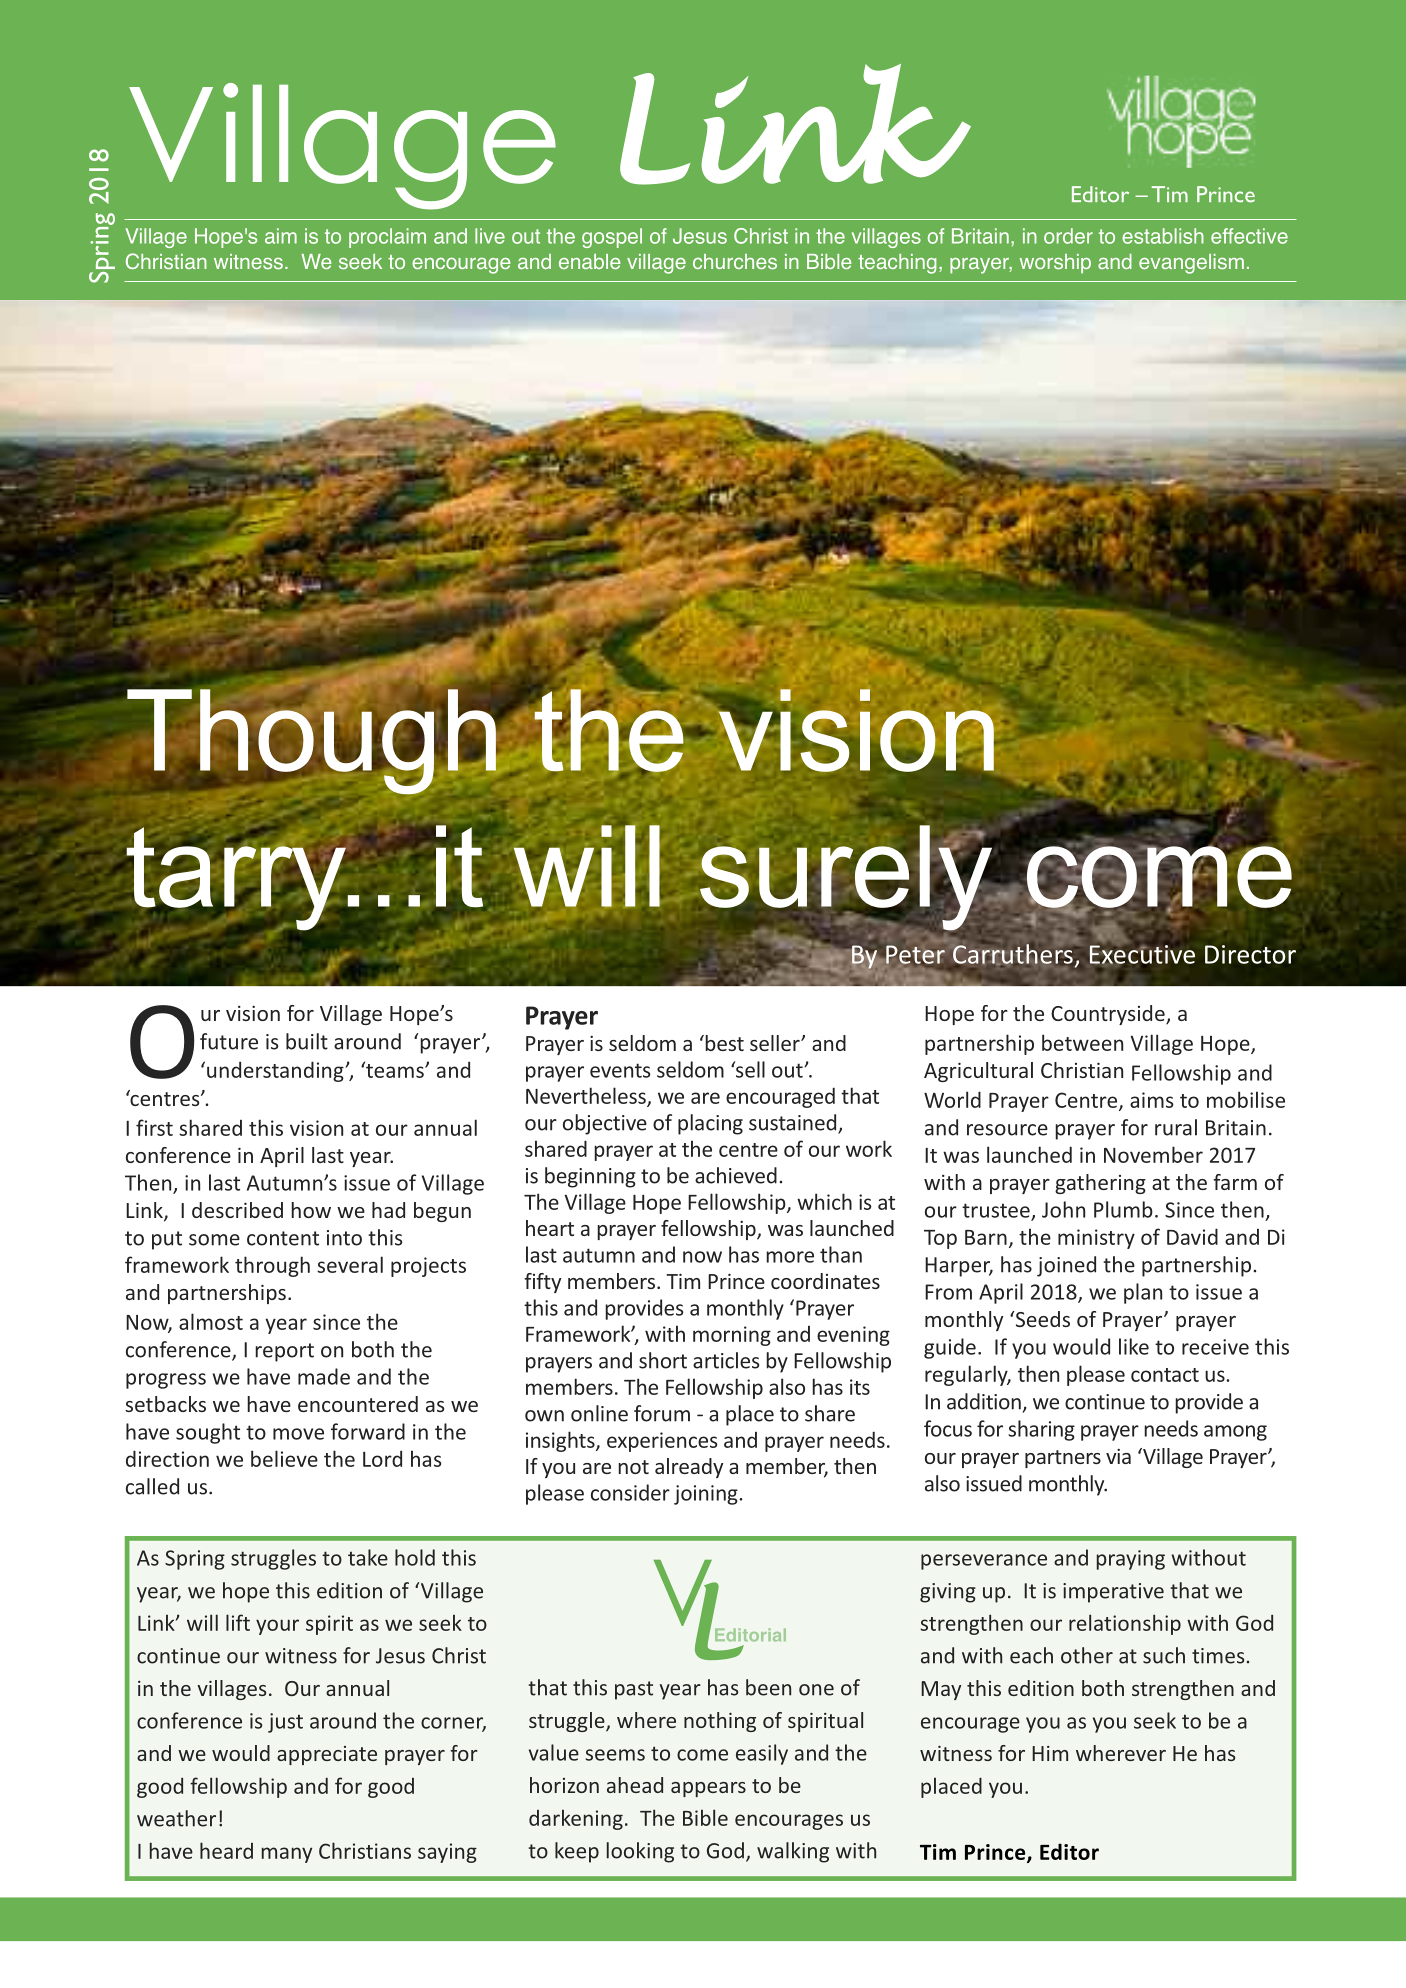  What do you see at coordinates (735, 262) in the page?
I see `churches` at bounding box center [735, 262].
